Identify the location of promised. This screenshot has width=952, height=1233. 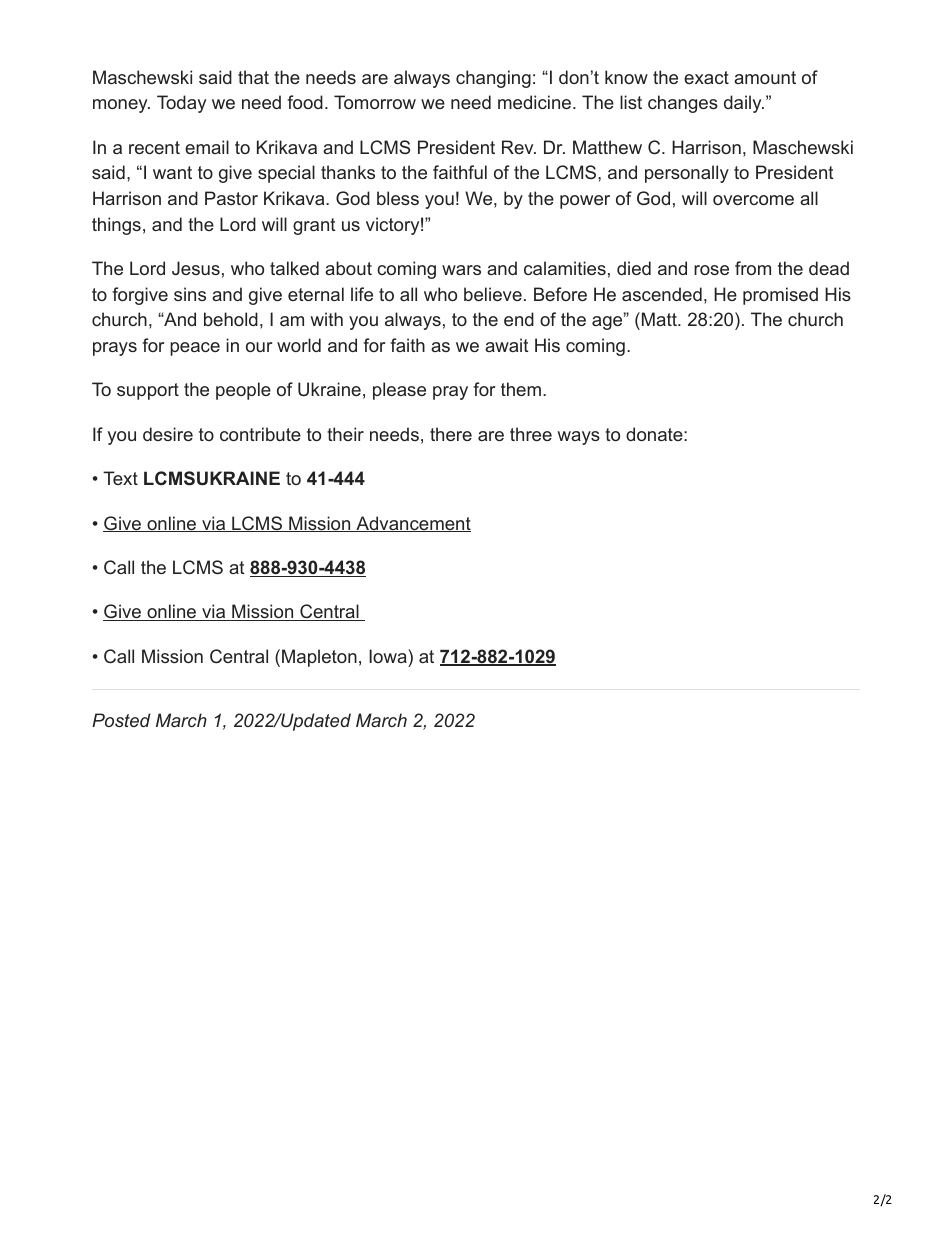
(780, 296).
